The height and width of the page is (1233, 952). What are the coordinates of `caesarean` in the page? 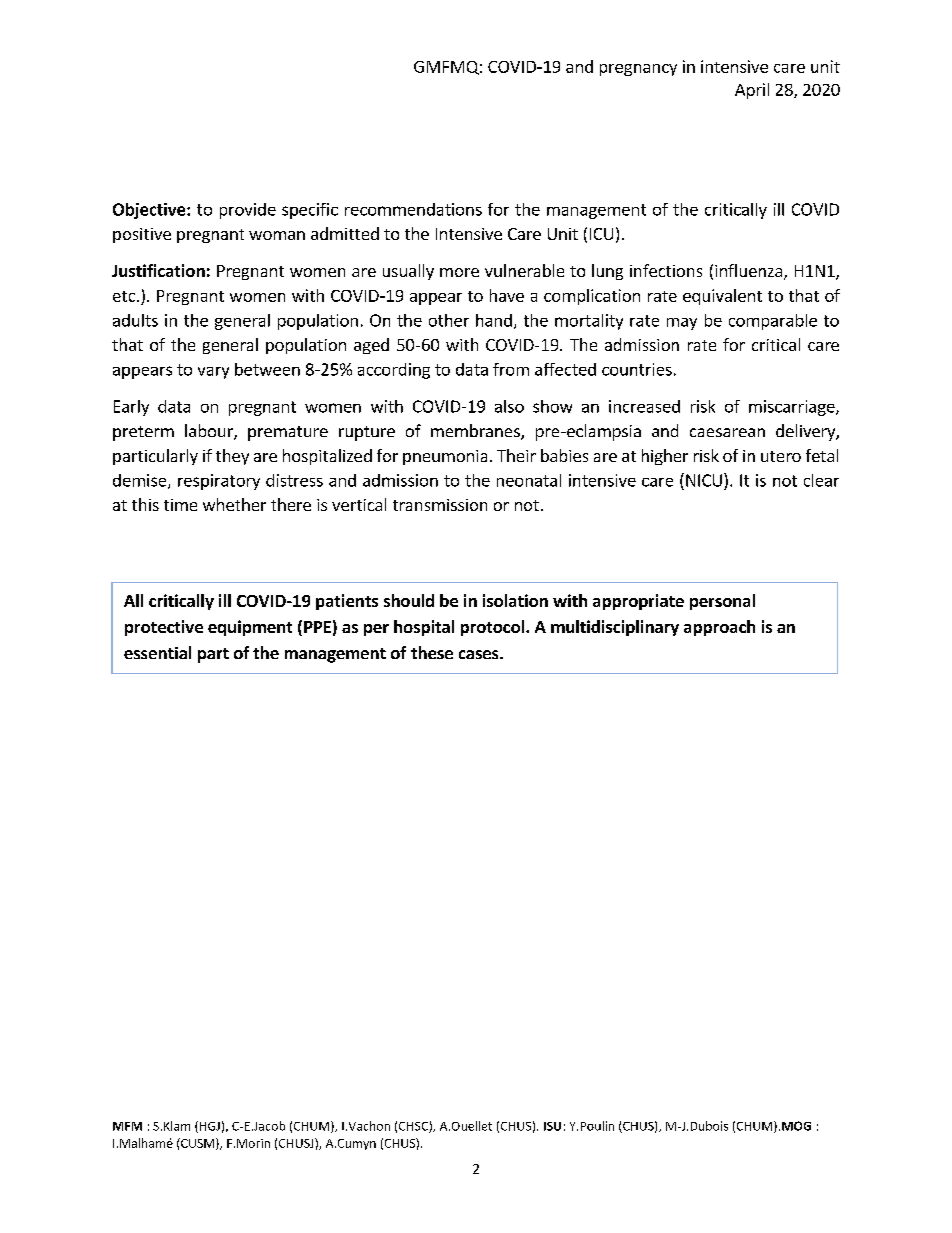 It's located at (727, 432).
